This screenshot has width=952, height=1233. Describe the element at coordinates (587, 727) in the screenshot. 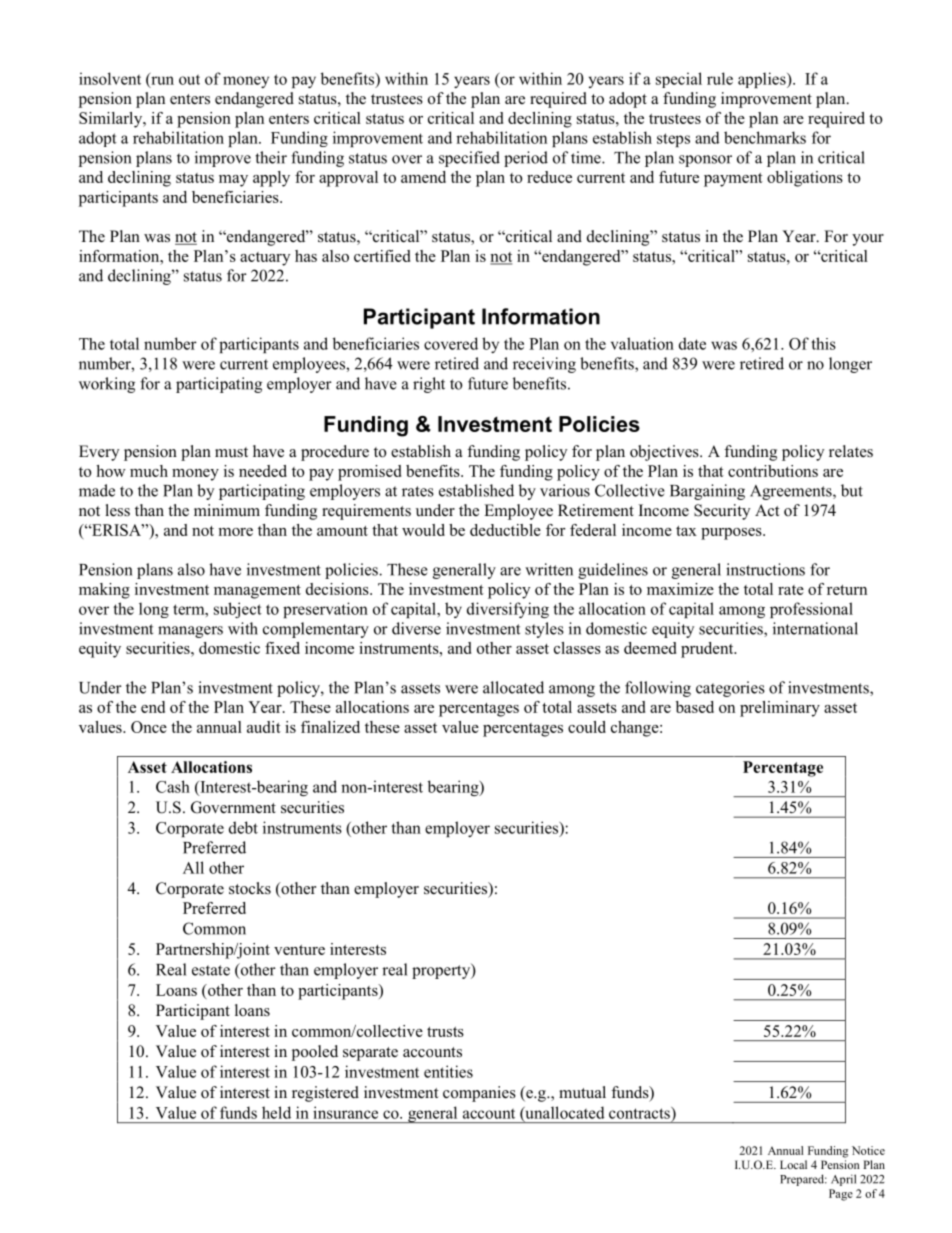

I see `could` at that location.
